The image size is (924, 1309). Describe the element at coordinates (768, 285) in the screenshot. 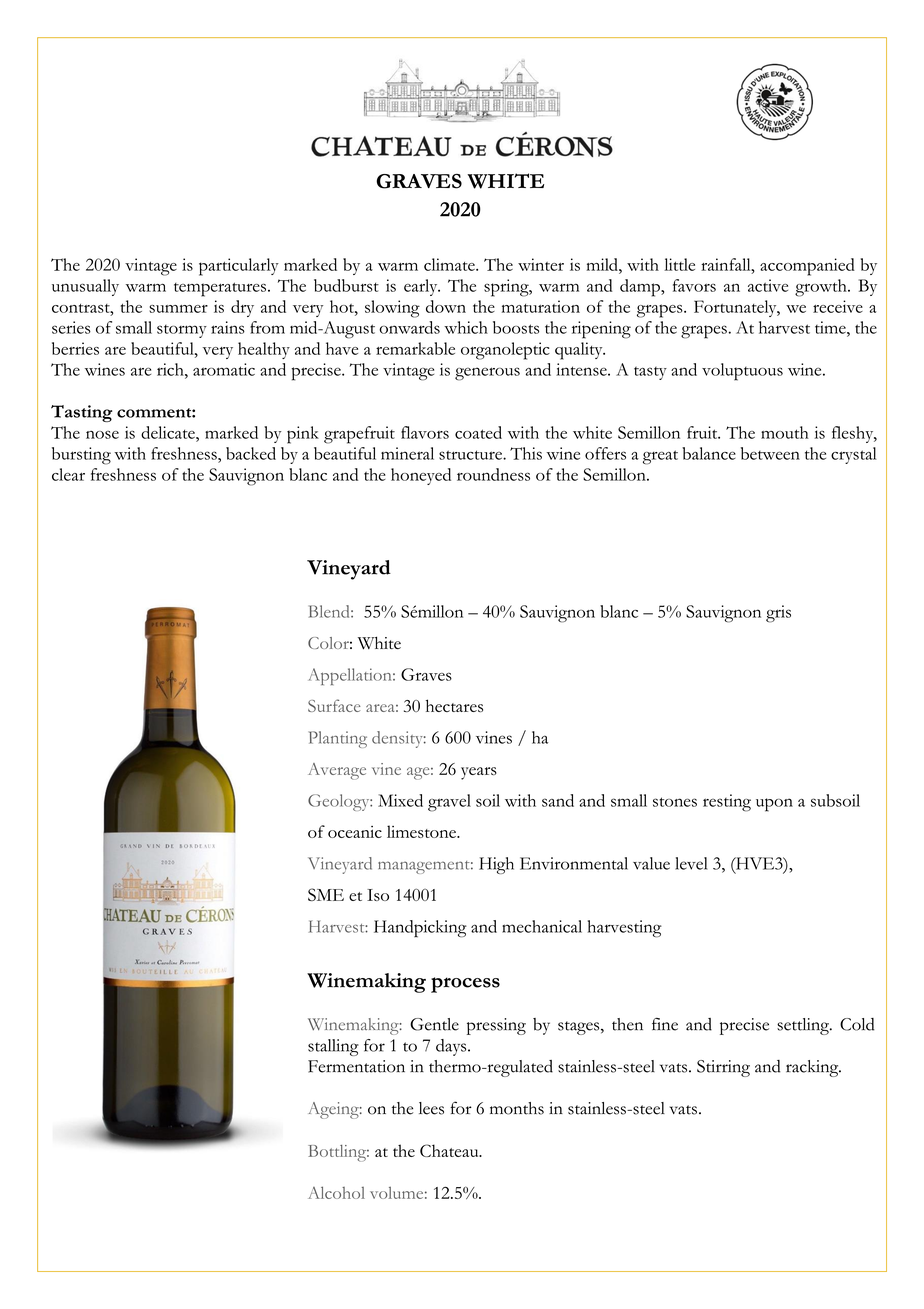

I see `active` at that location.
